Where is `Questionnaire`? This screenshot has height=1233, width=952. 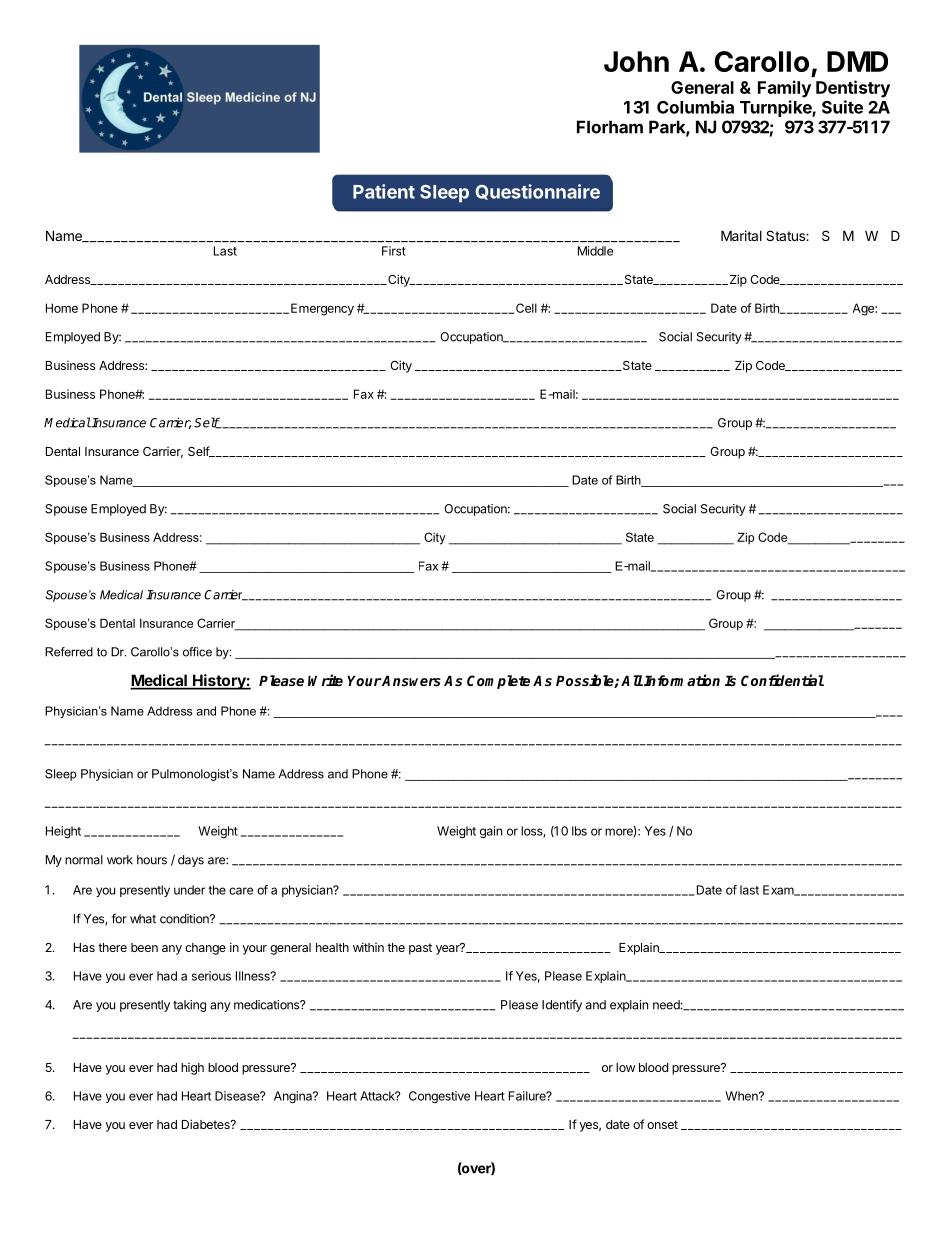 Questionnaire is located at coordinates (537, 192).
